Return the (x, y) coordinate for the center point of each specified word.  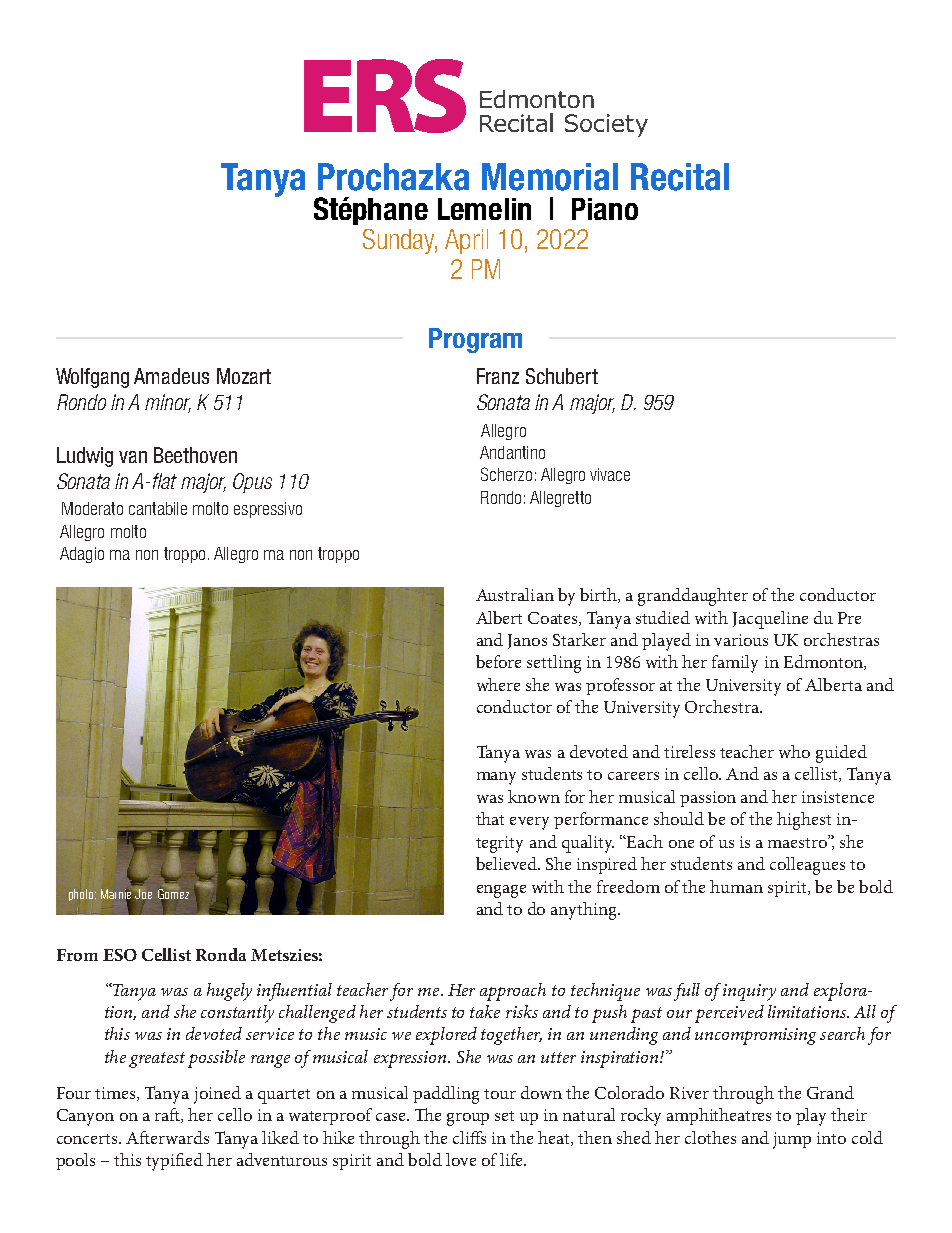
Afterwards (167, 1137)
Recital (680, 177)
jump (792, 1140)
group (468, 1119)
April (466, 241)
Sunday (400, 241)
